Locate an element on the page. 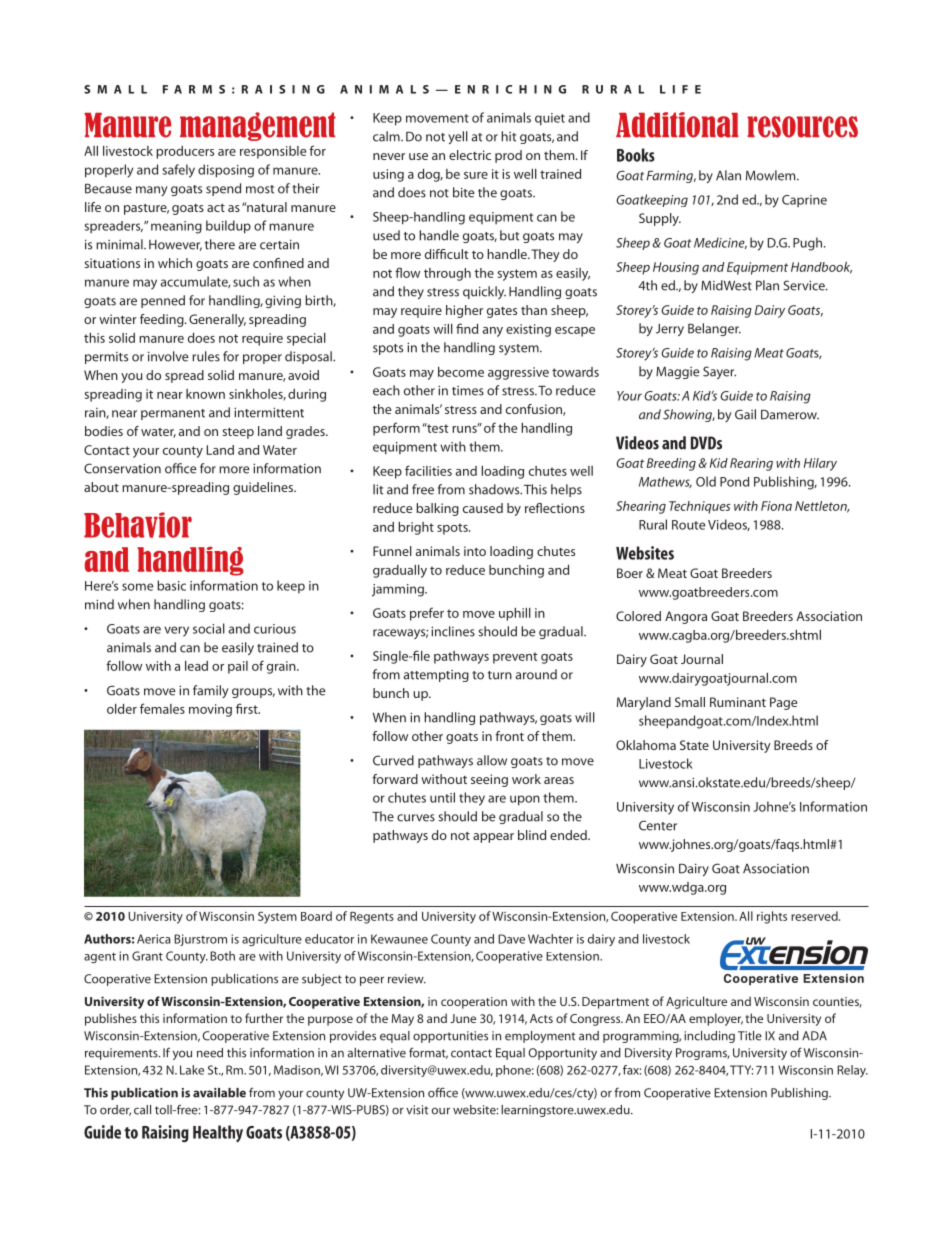 The image size is (952, 1233). Alan is located at coordinates (728, 175).
